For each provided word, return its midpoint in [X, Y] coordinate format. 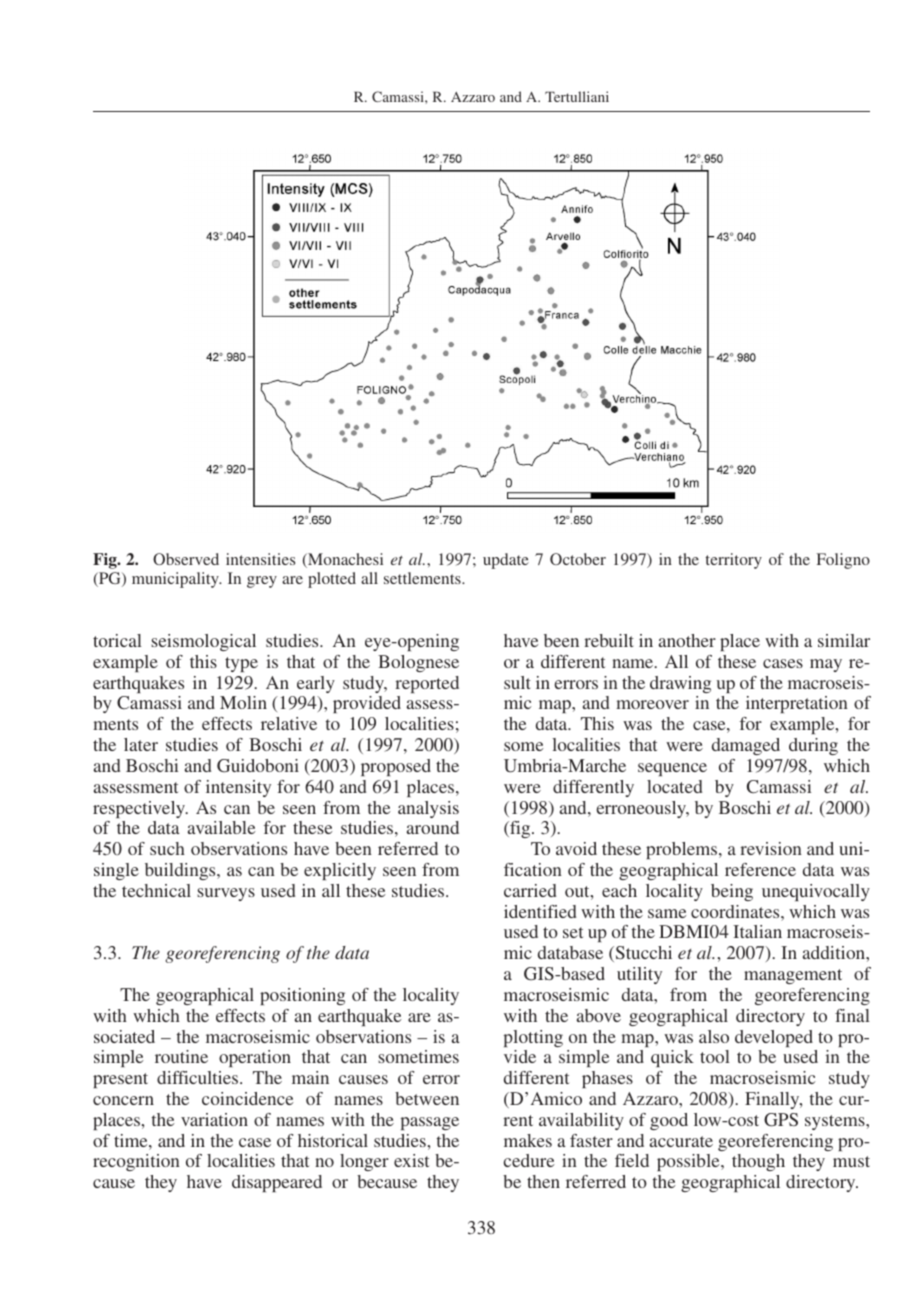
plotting [533, 1038]
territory [734, 561]
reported [427, 684]
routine [181, 1056]
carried [530, 890]
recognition [136, 1162]
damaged [746, 746]
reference [760, 869]
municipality [176, 580]
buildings [181, 871]
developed [774, 1038]
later [141, 744]
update [506, 561]
